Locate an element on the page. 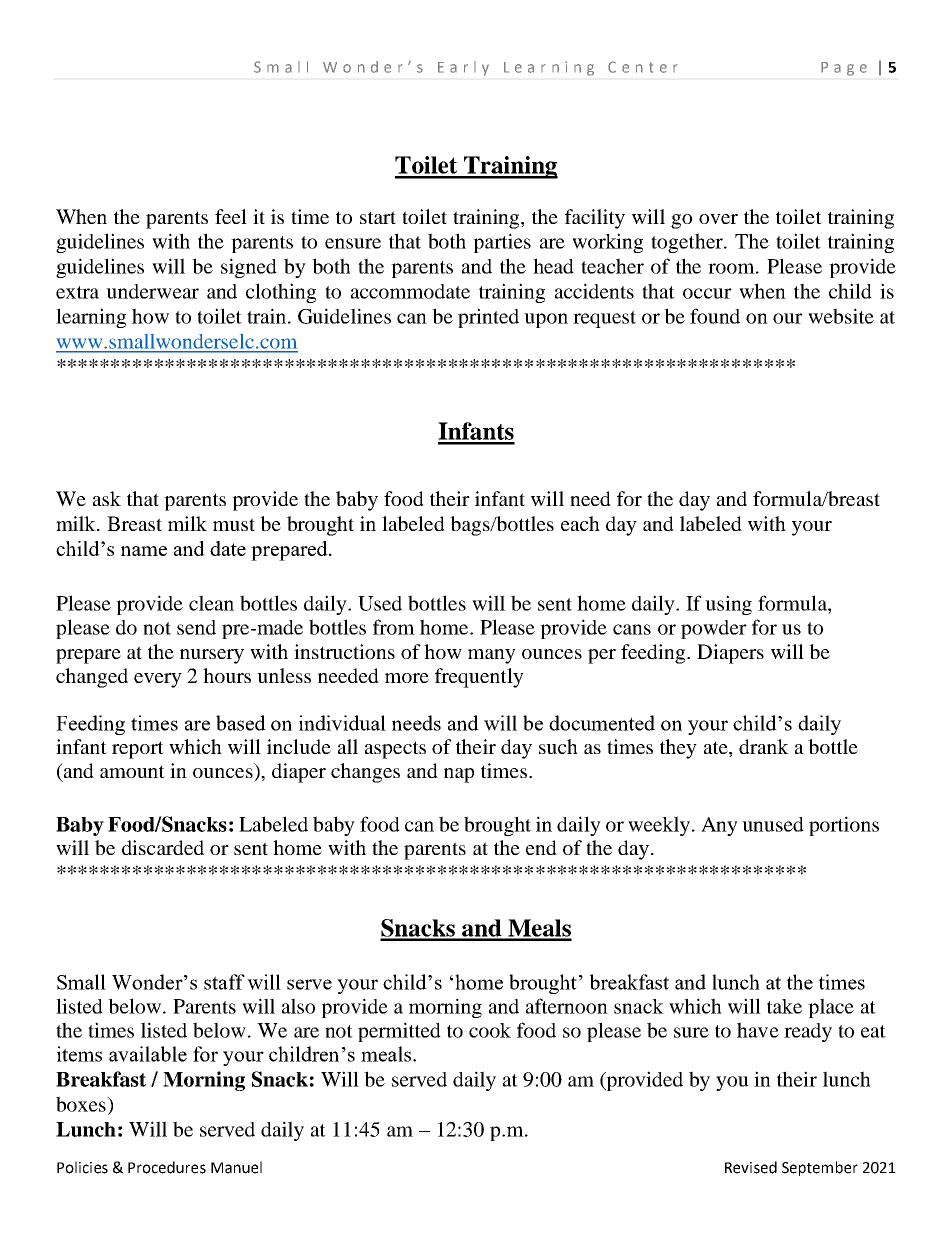 This page has width=952, height=1233. drank is located at coordinates (764, 746).
